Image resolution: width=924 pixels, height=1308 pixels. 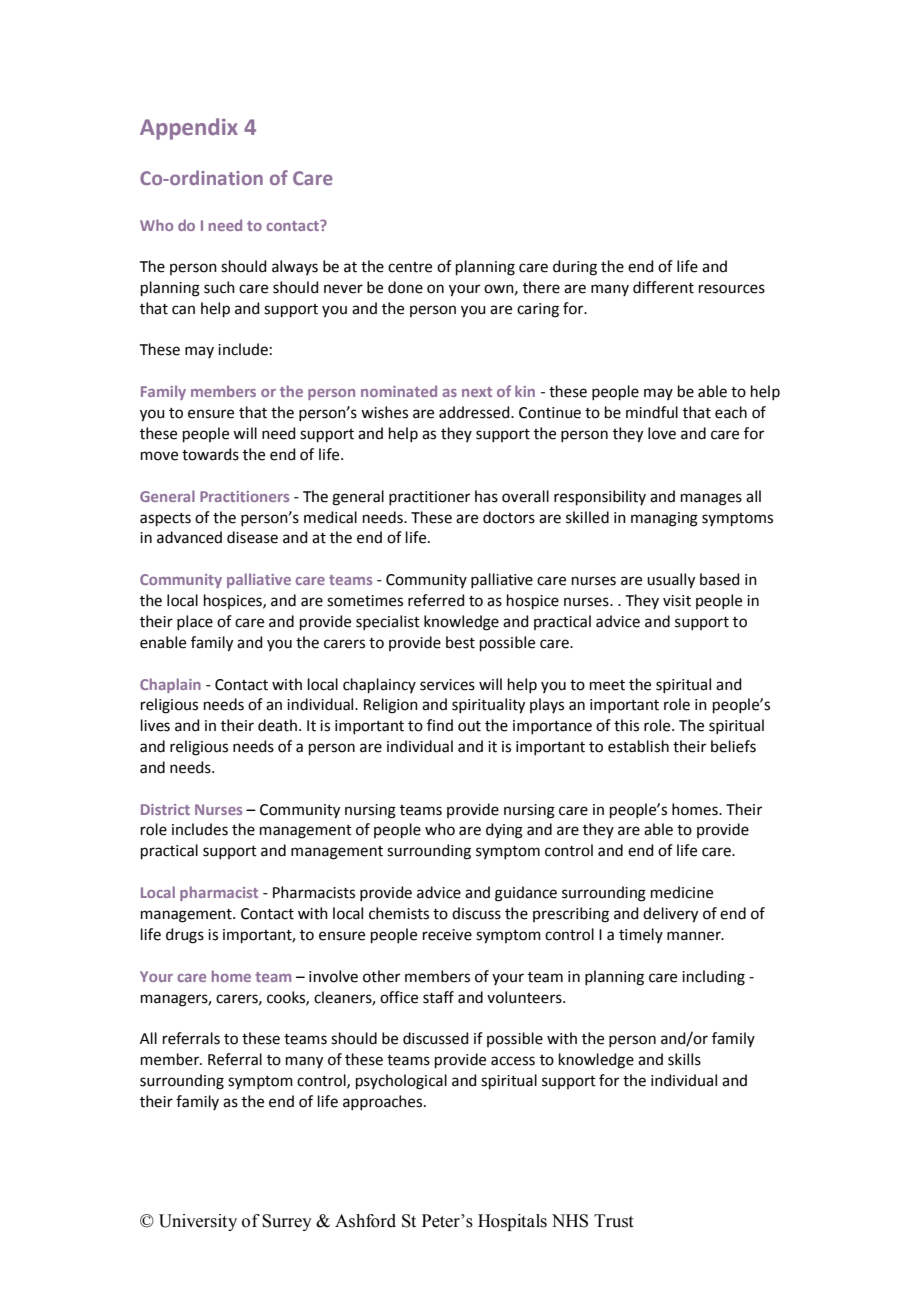 I want to click on has, so click(x=486, y=496).
